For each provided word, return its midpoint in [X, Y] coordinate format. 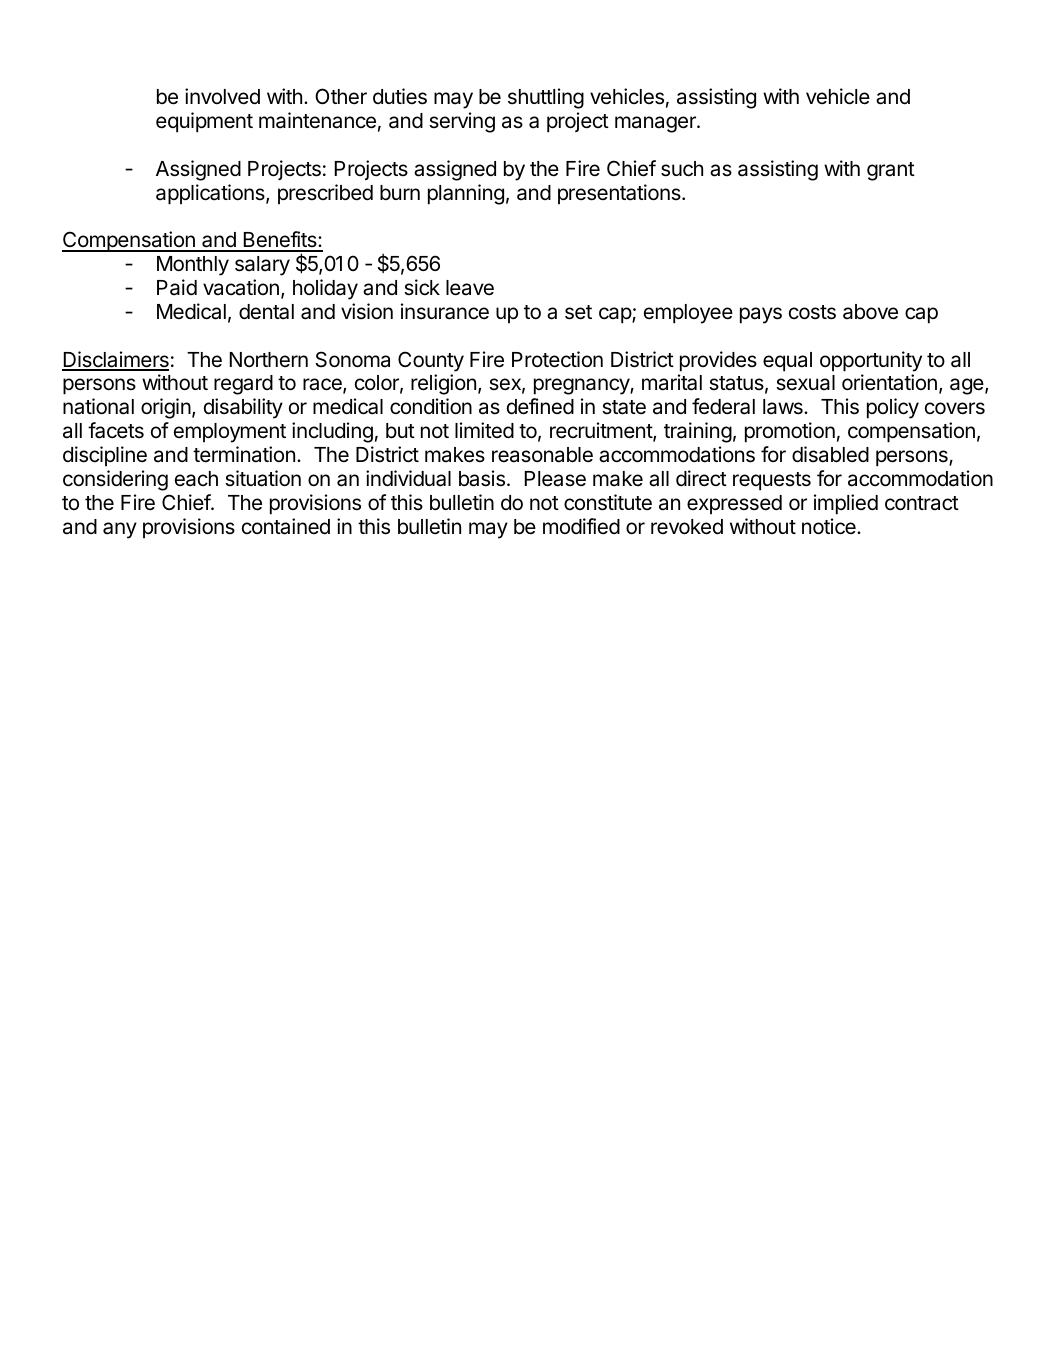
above [870, 312]
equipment [204, 122]
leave [470, 288]
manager [656, 124]
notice [830, 526]
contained [286, 526]
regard [243, 385]
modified [581, 526]
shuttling [546, 98]
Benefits [280, 241]
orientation [889, 382]
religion [443, 384]
